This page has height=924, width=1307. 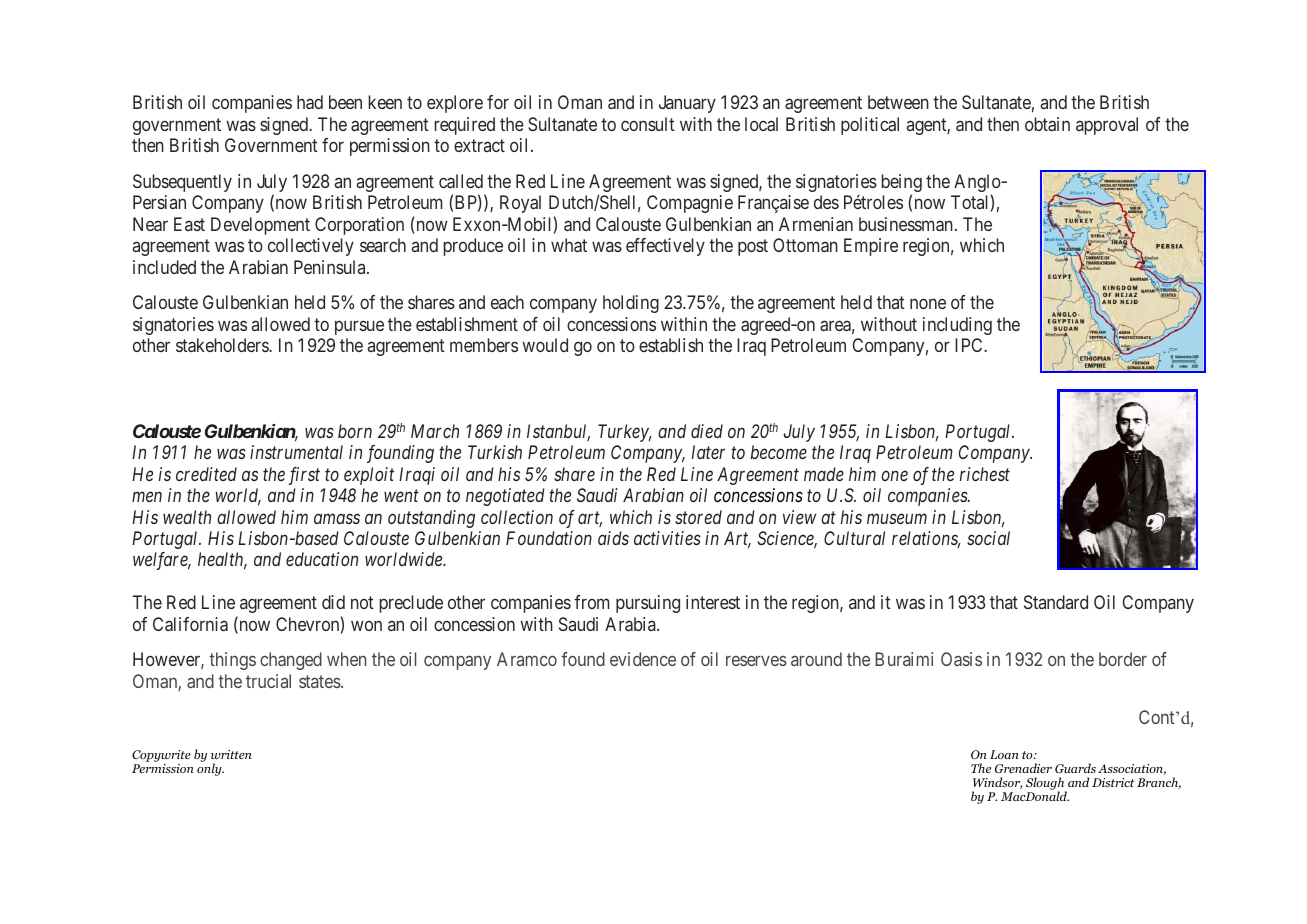 What do you see at coordinates (648, 124) in the page?
I see `consult` at bounding box center [648, 124].
